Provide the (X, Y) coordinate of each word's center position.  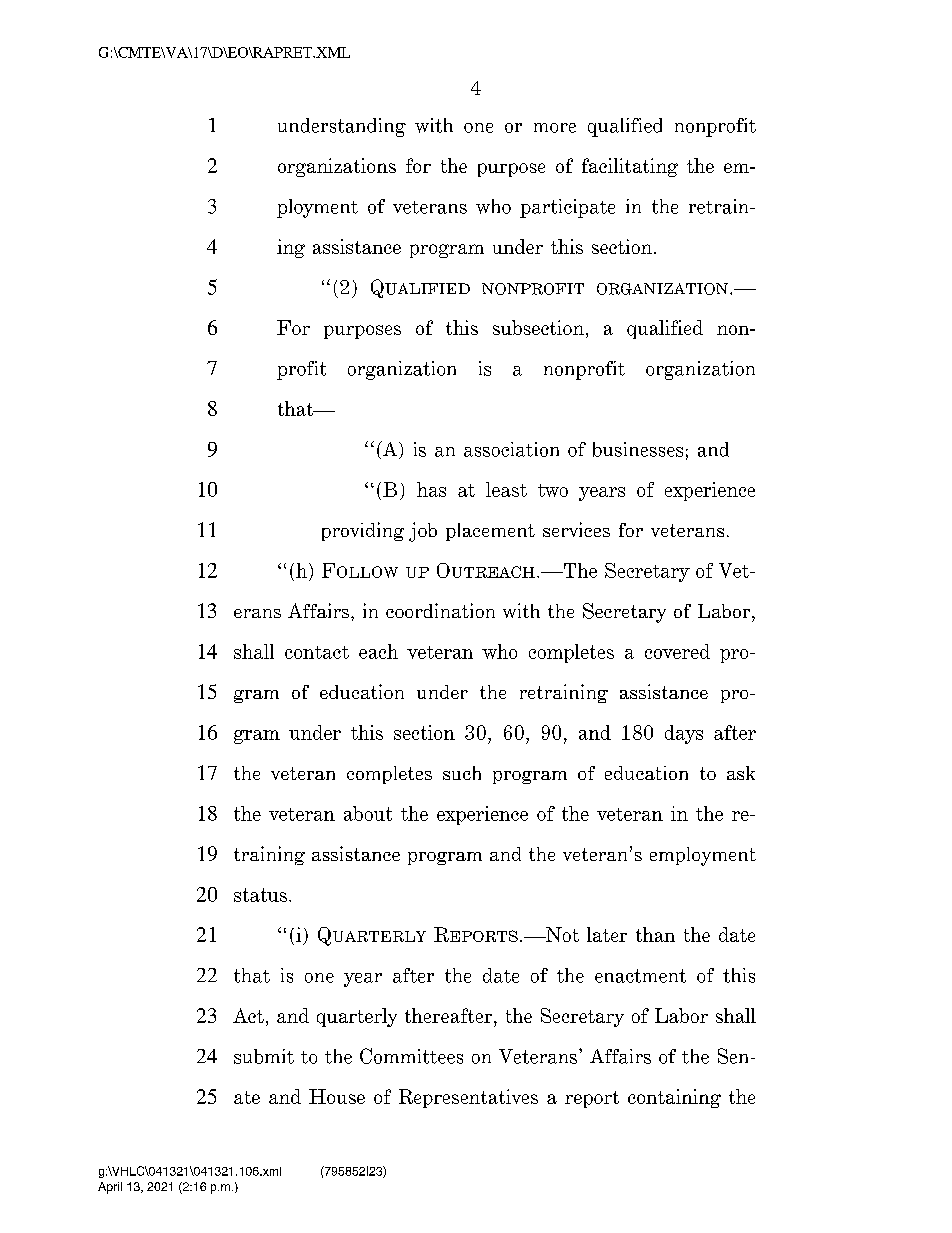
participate (567, 208)
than (655, 934)
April (110, 1188)
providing (363, 531)
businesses (638, 449)
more (555, 128)
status (260, 895)
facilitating (630, 167)
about (368, 813)
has (431, 489)
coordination (440, 610)
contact (317, 652)
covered (677, 651)
